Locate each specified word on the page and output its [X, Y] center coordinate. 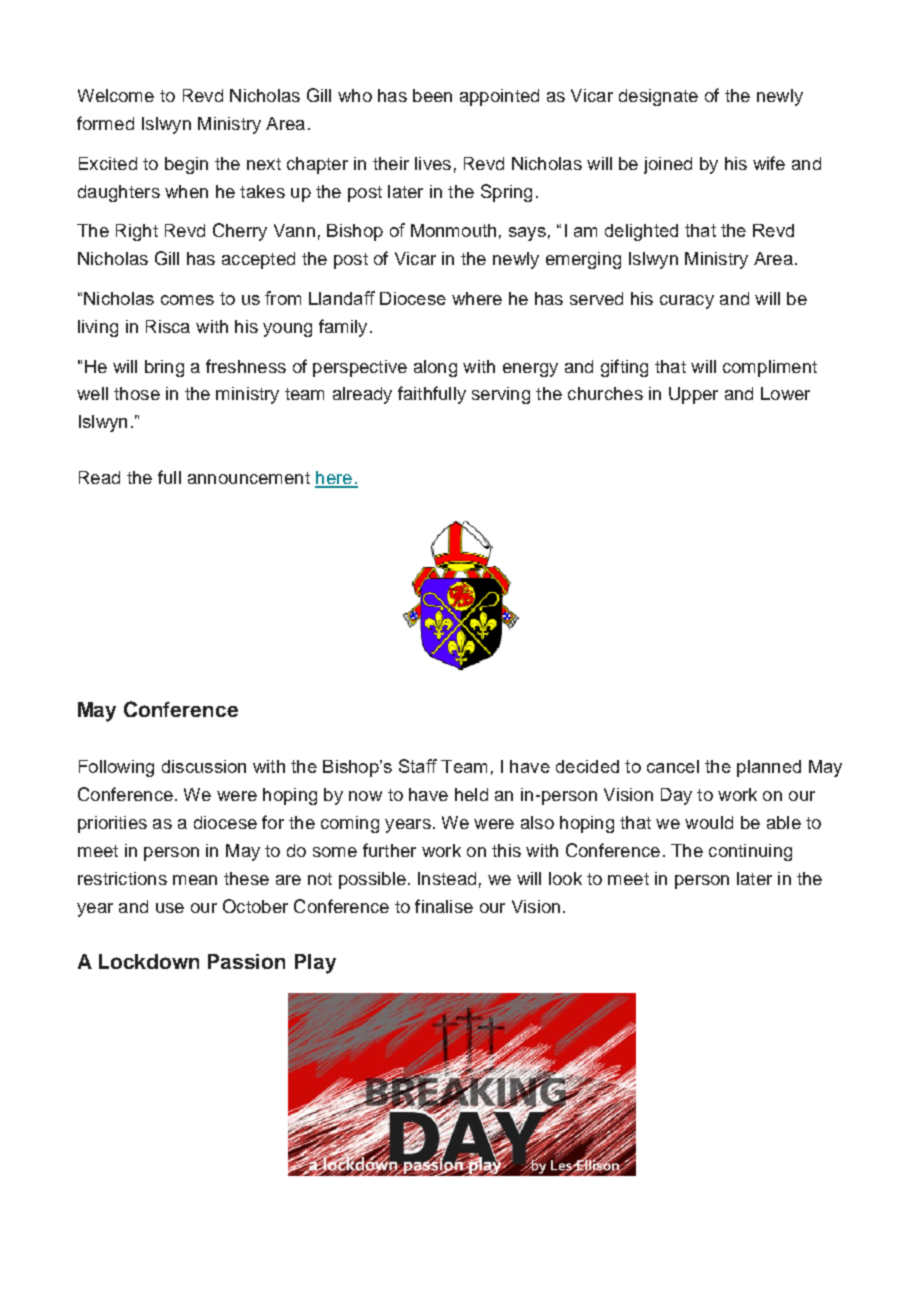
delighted [641, 232]
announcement [249, 478]
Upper [693, 395]
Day [676, 796]
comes [187, 300]
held [471, 794]
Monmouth [453, 230]
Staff [418, 766]
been [432, 95]
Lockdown [149, 961]
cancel [673, 766]
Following [116, 768]
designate [658, 97]
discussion [204, 766]
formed [105, 123]
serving [501, 395]
